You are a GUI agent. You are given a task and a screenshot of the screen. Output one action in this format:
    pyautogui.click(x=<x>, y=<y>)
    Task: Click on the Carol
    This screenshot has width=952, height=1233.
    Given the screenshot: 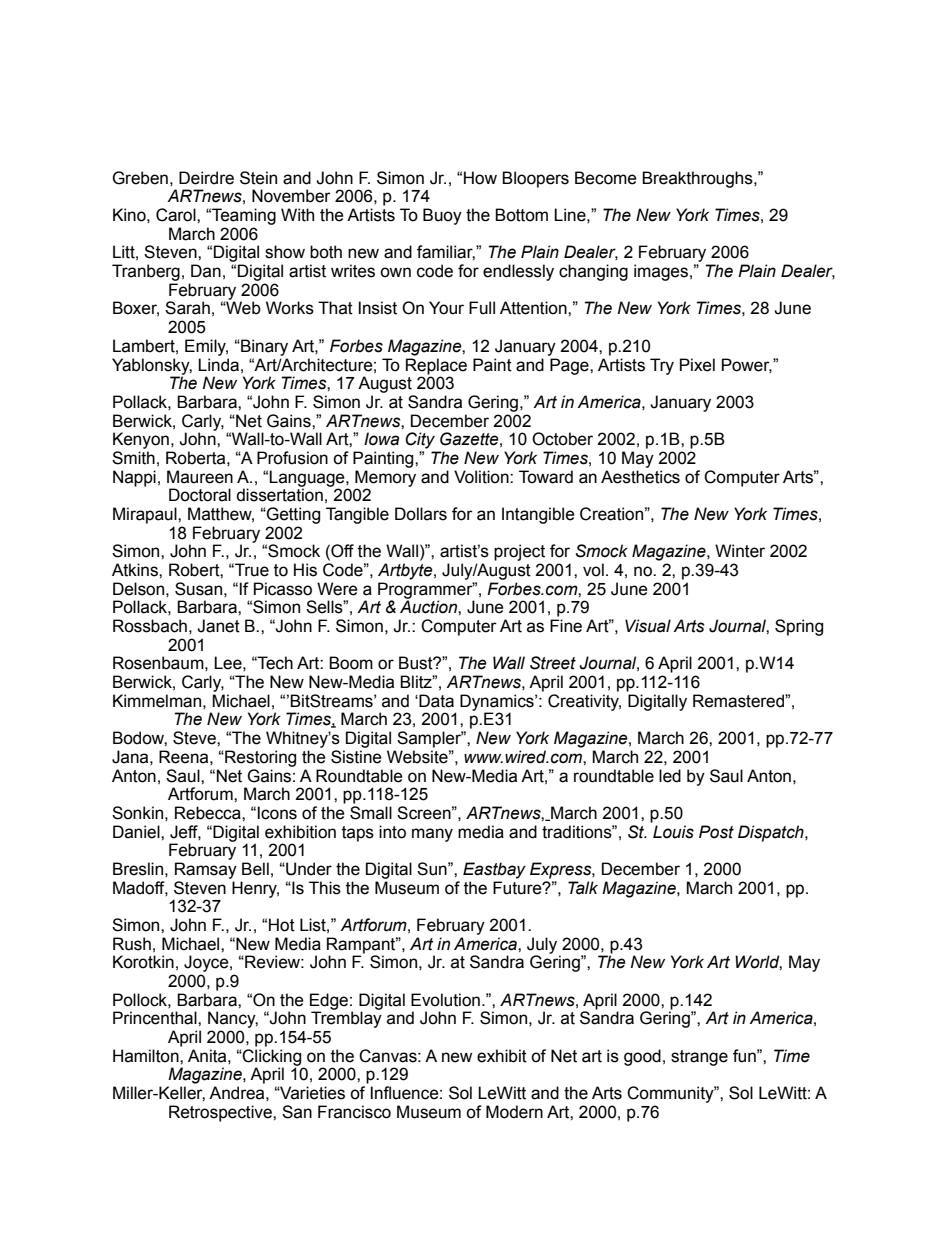 What is the action you would take?
    pyautogui.click(x=177, y=215)
